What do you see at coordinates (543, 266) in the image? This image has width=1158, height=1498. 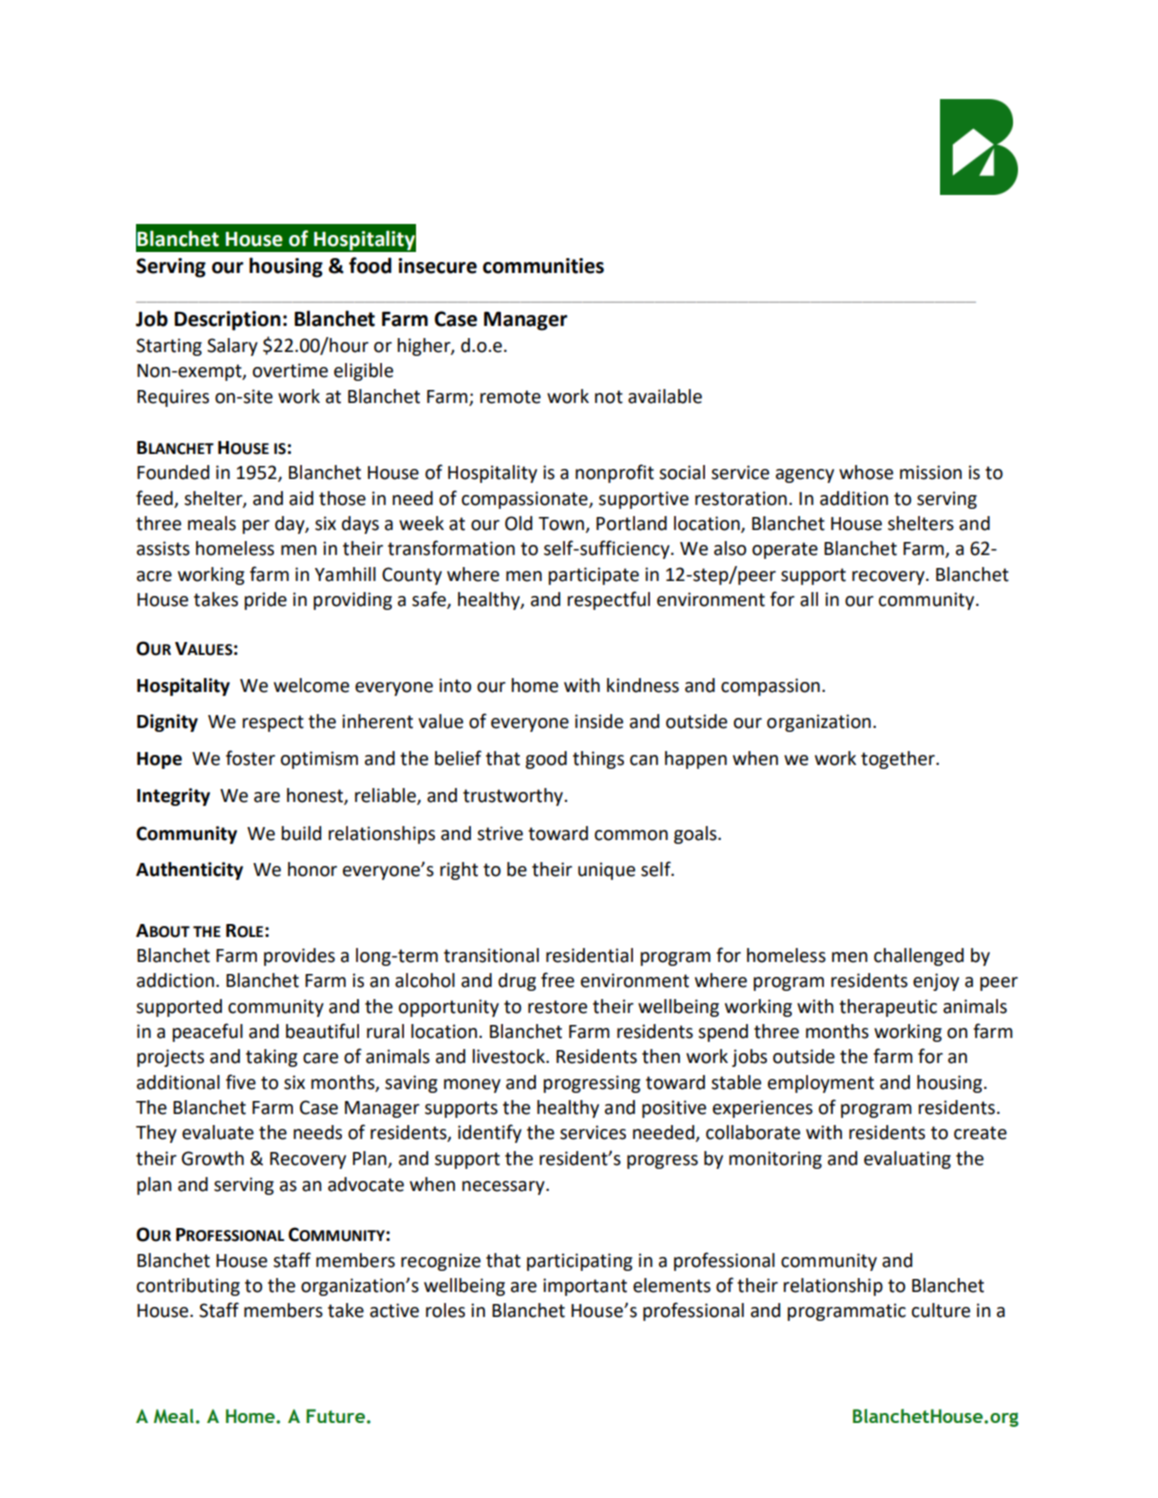 I see `communities` at bounding box center [543, 266].
